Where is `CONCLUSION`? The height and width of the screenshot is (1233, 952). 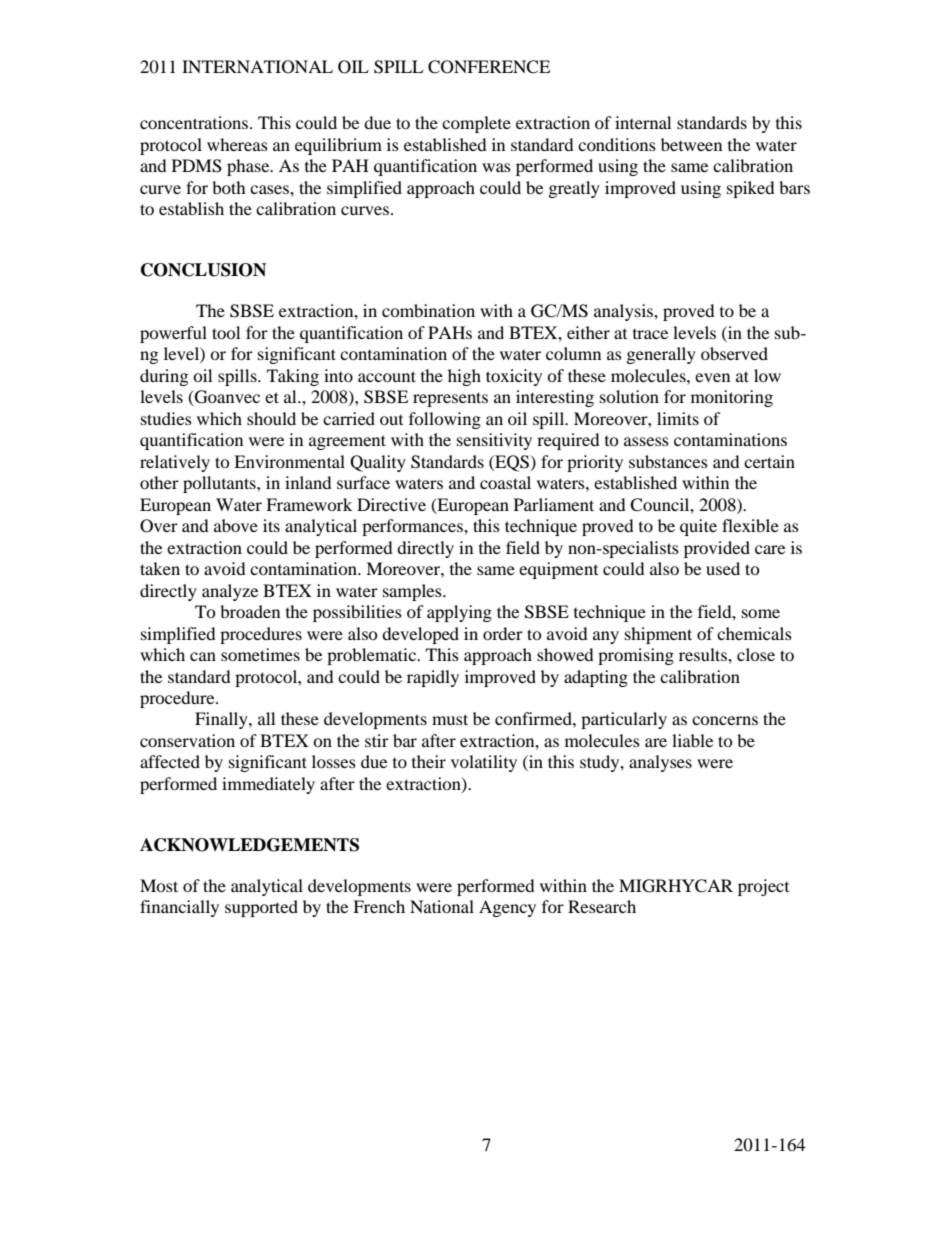
CONCLUSION is located at coordinates (203, 270).
